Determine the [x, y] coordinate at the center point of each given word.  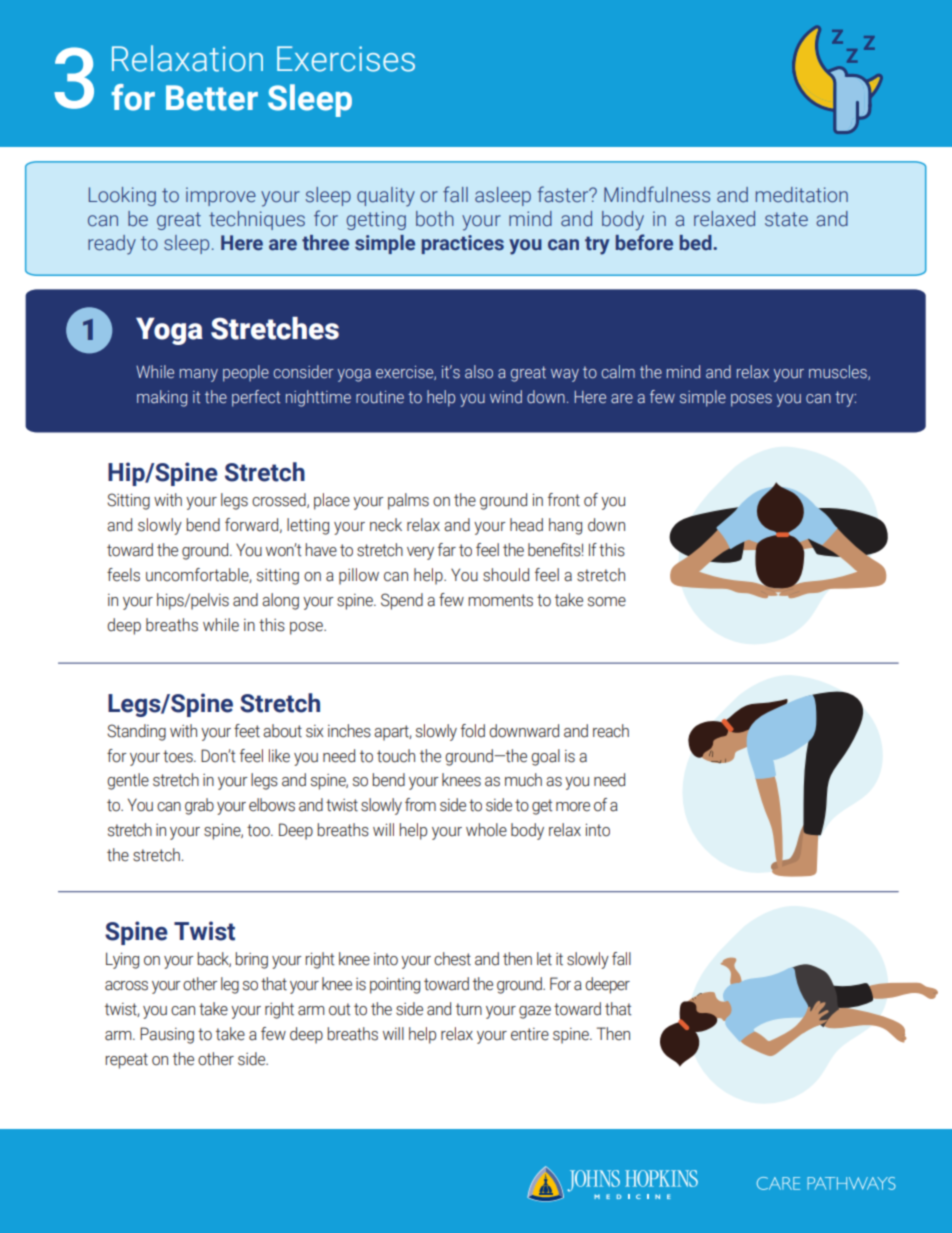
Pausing [167, 1035]
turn [469, 1009]
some [607, 602]
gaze [535, 1012]
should [506, 575]
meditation [802, 195]
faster [564, 194]
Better [212, 98]
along [280, 601]
